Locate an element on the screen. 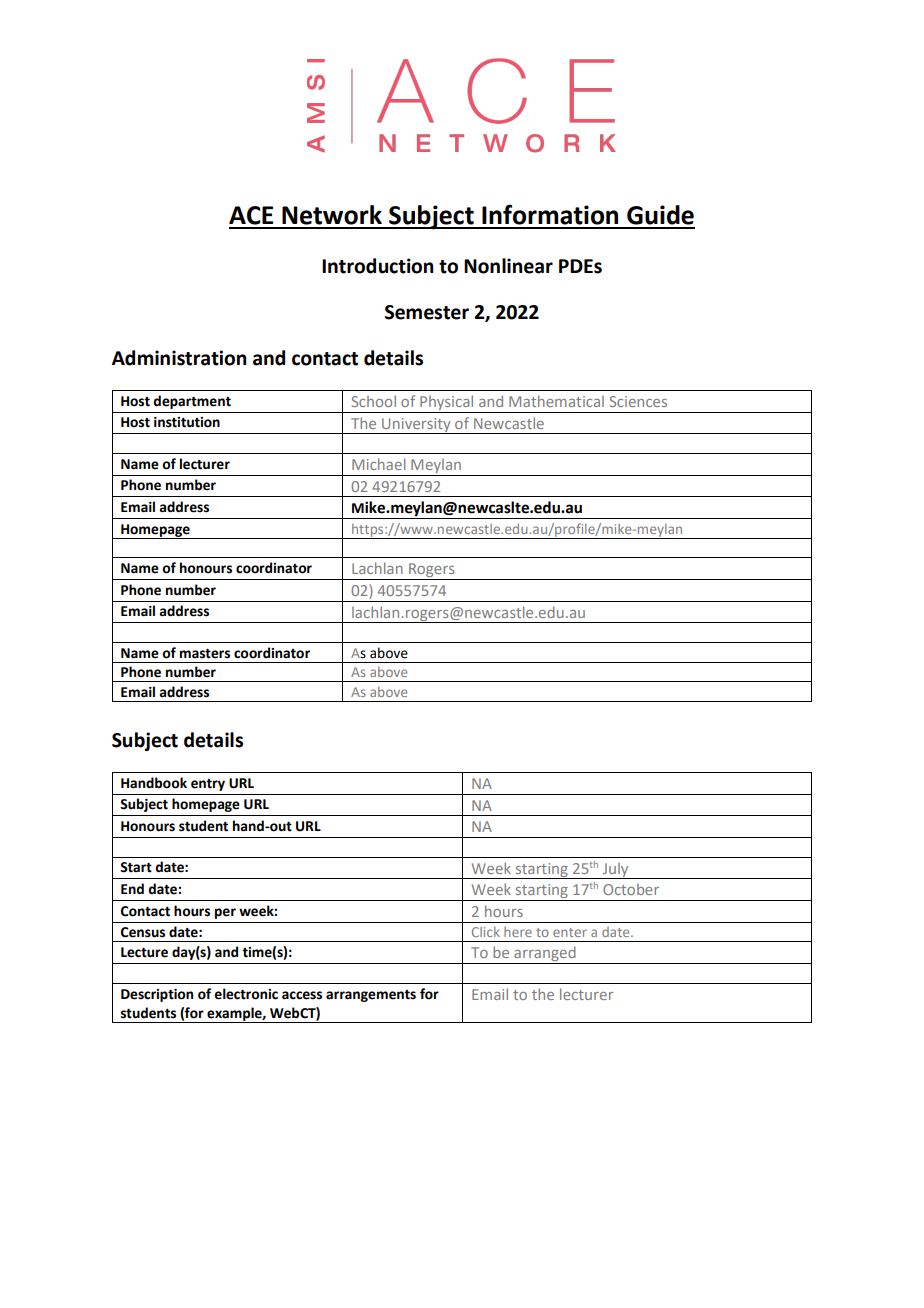 The image size is (924, 1308). arrangements is located at coordinates (371, 996).
